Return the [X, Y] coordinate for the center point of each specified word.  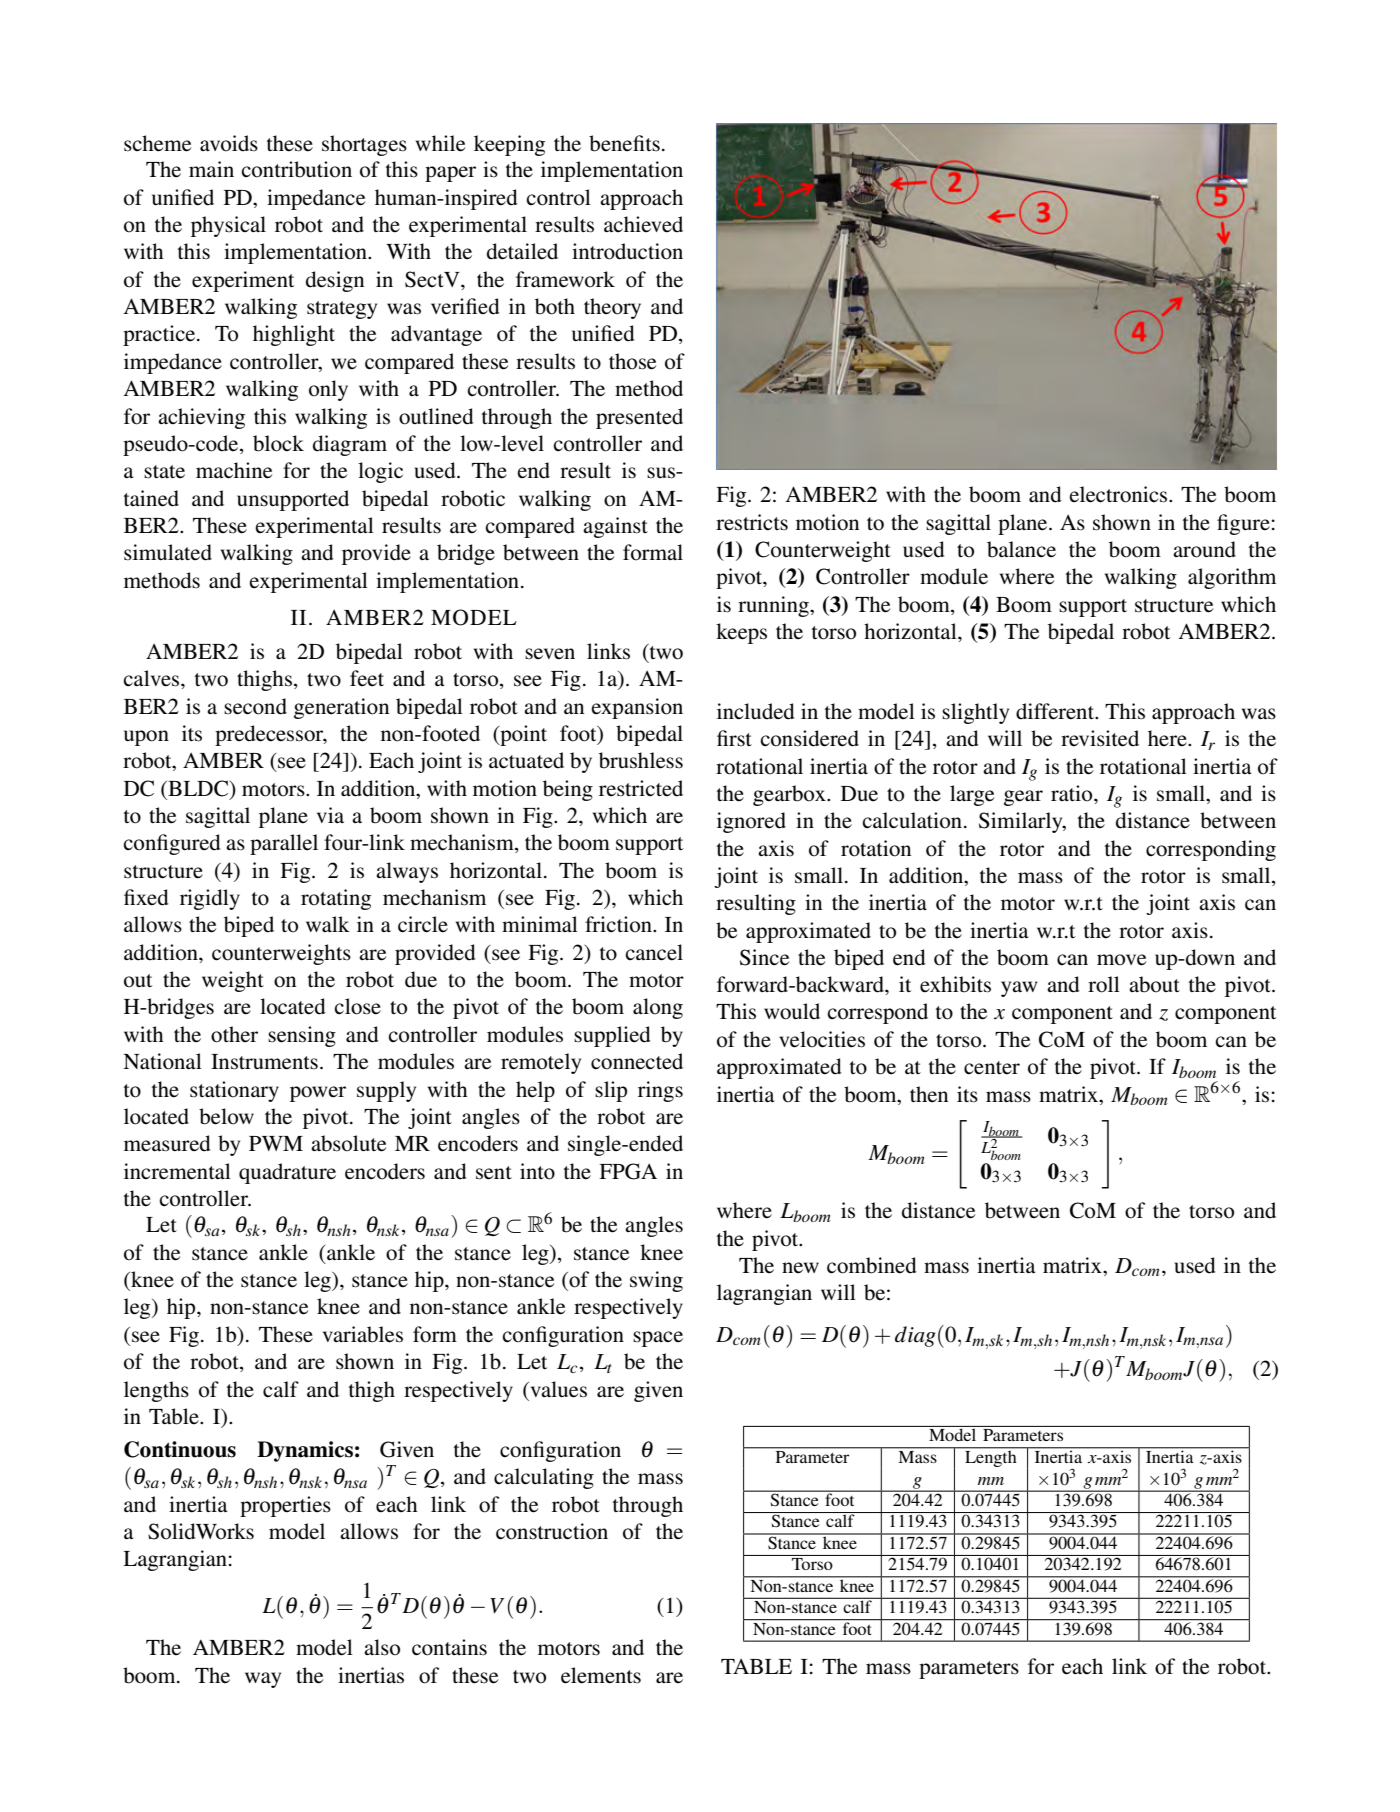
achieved [643, 224]
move [1121, 960]
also [382, 1647]
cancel [654, 952]
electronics [1119, 494]
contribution [296, 169]
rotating [336, 899]
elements [601, 1675]
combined [871, 1265]
